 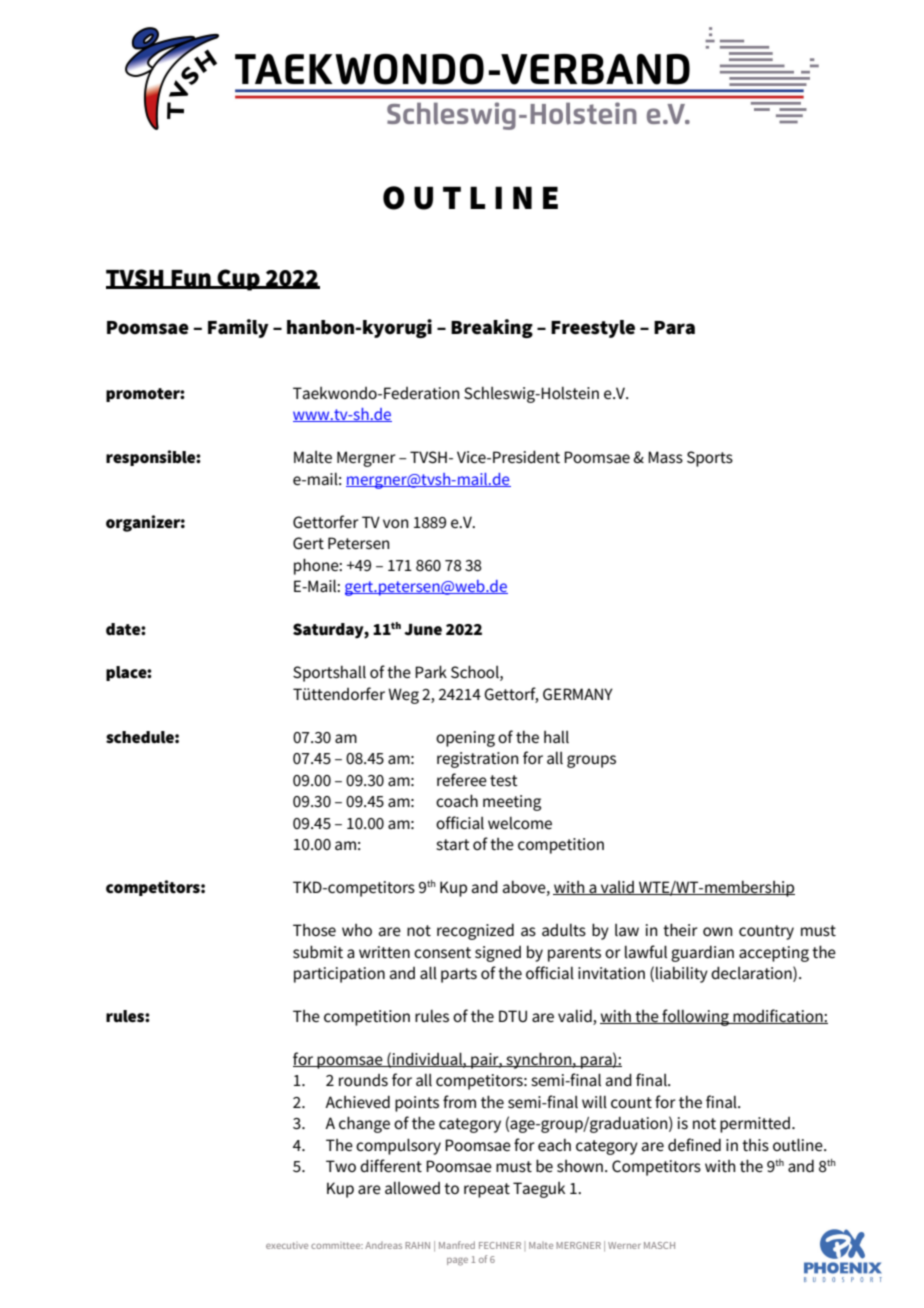 What do you see at coordinates (403, 696) in the image?
I see `Weg` at bounding box center [403, 696].
